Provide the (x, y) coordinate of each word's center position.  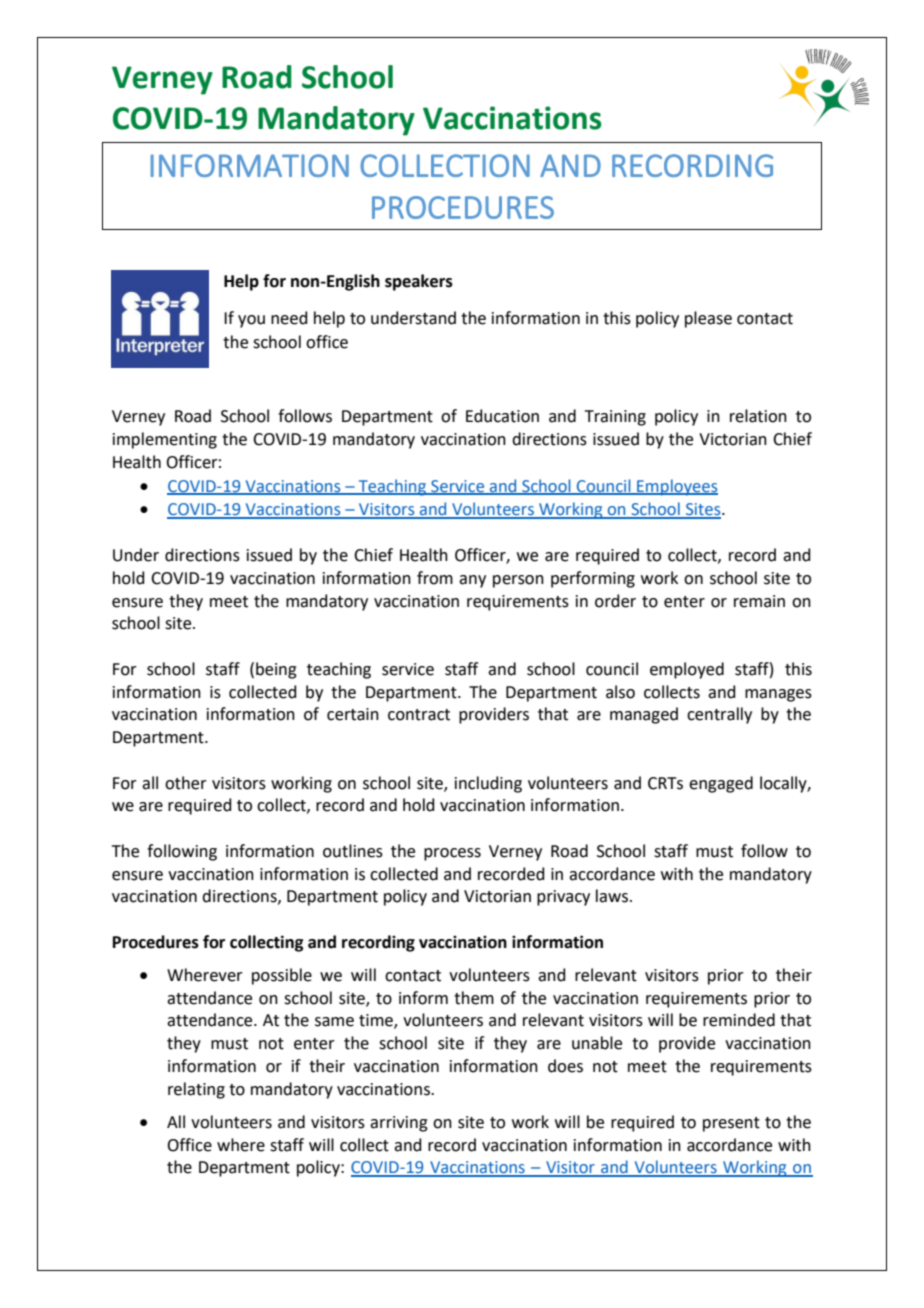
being (276, 670)
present (731, 1124)
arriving (399, 1124)
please (708, 319)
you (251, 321)
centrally (719, 715)
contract (419, 715)
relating (196, 1090)
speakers (419, 282)
